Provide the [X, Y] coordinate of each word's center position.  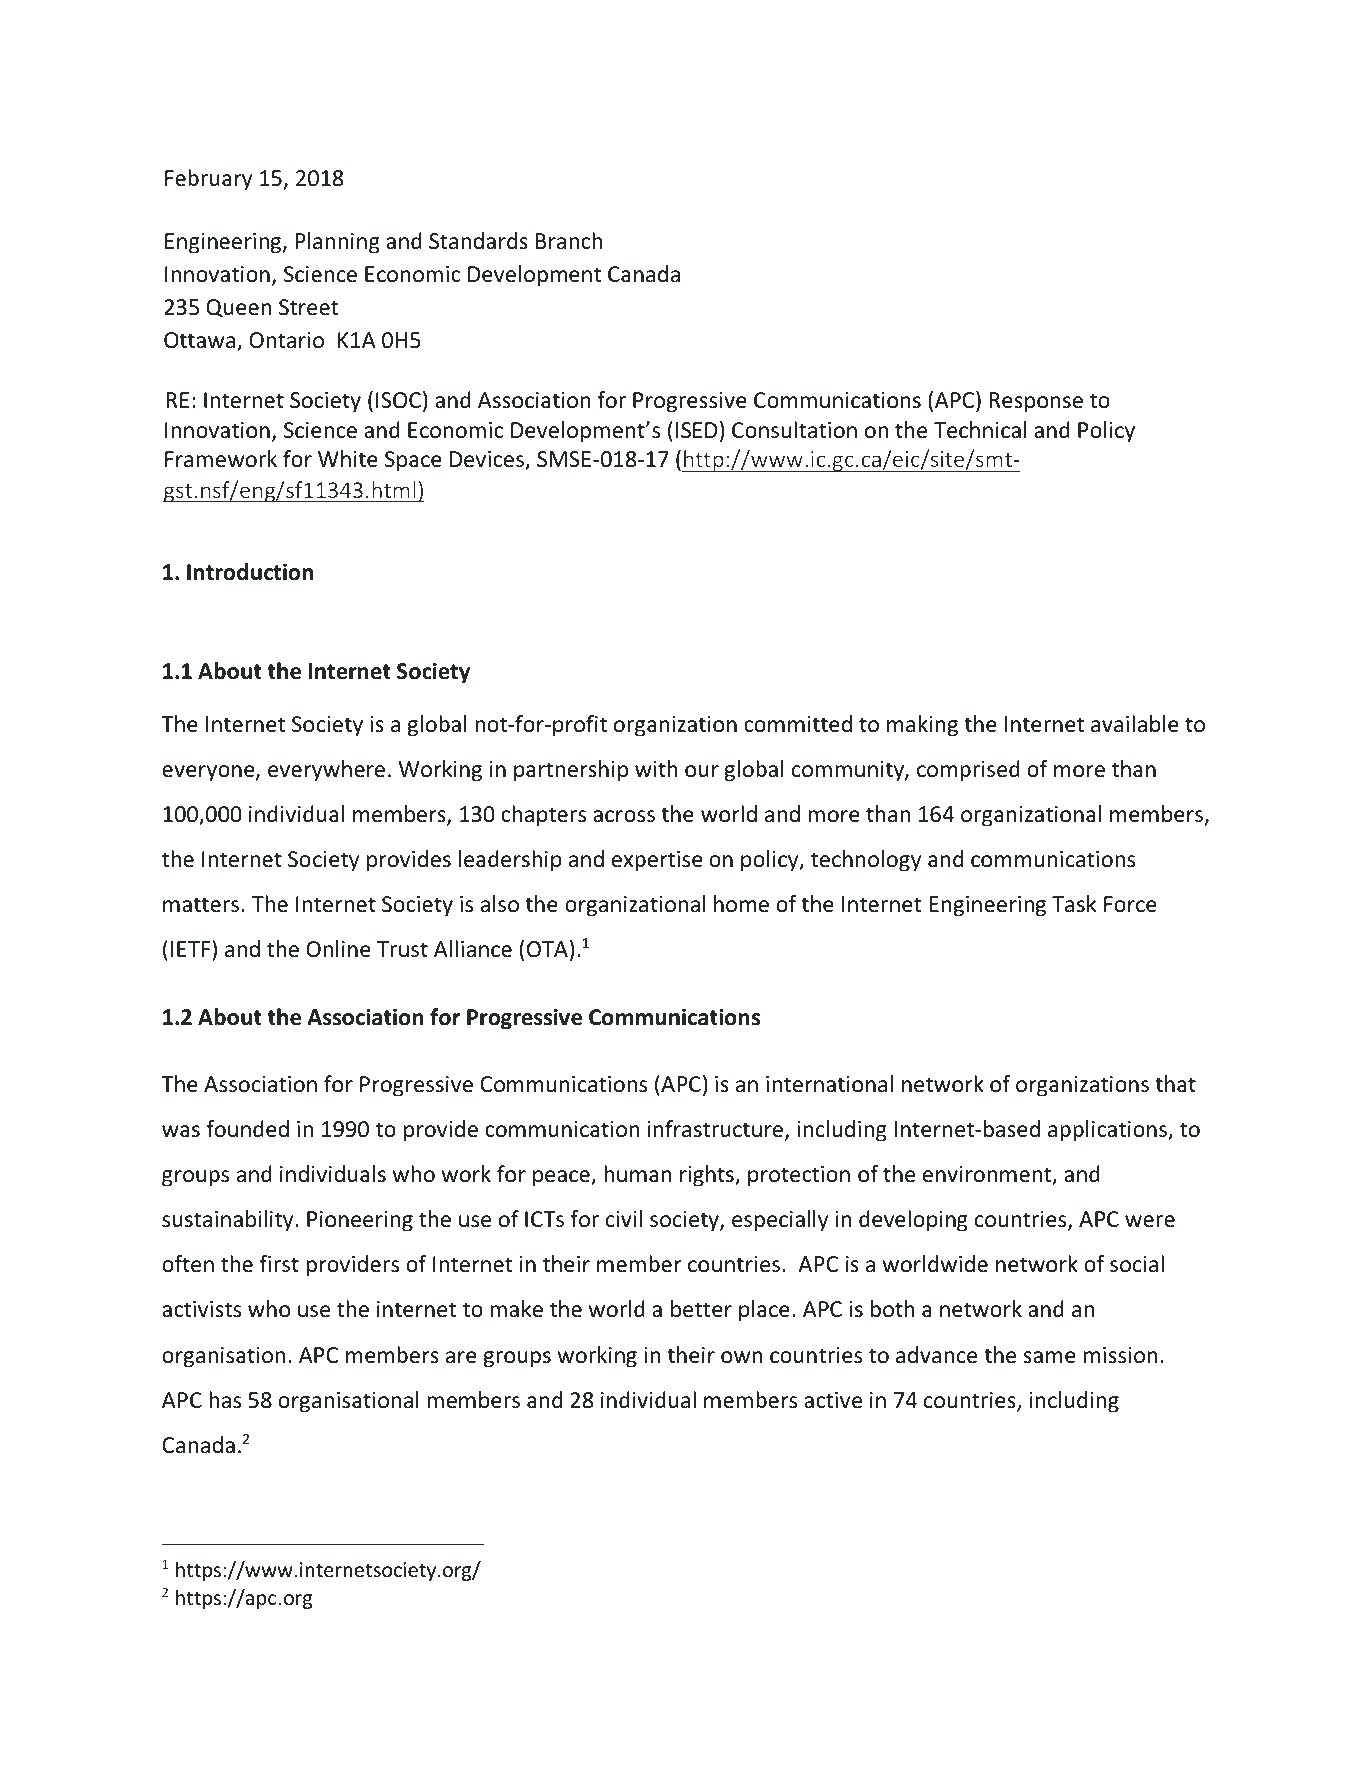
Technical [980, 430]
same [1049, 1357]
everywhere [326, 771]
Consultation [794, 430]
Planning [338, 243]
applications [1108, 1131]
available [1135, 724]
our [702, 771]
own [742, 1357]
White [348, 459]
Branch [569, 241]
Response [1036, 402]
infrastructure [717, 1130]
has [225, 1400]
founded [247, 1129]
